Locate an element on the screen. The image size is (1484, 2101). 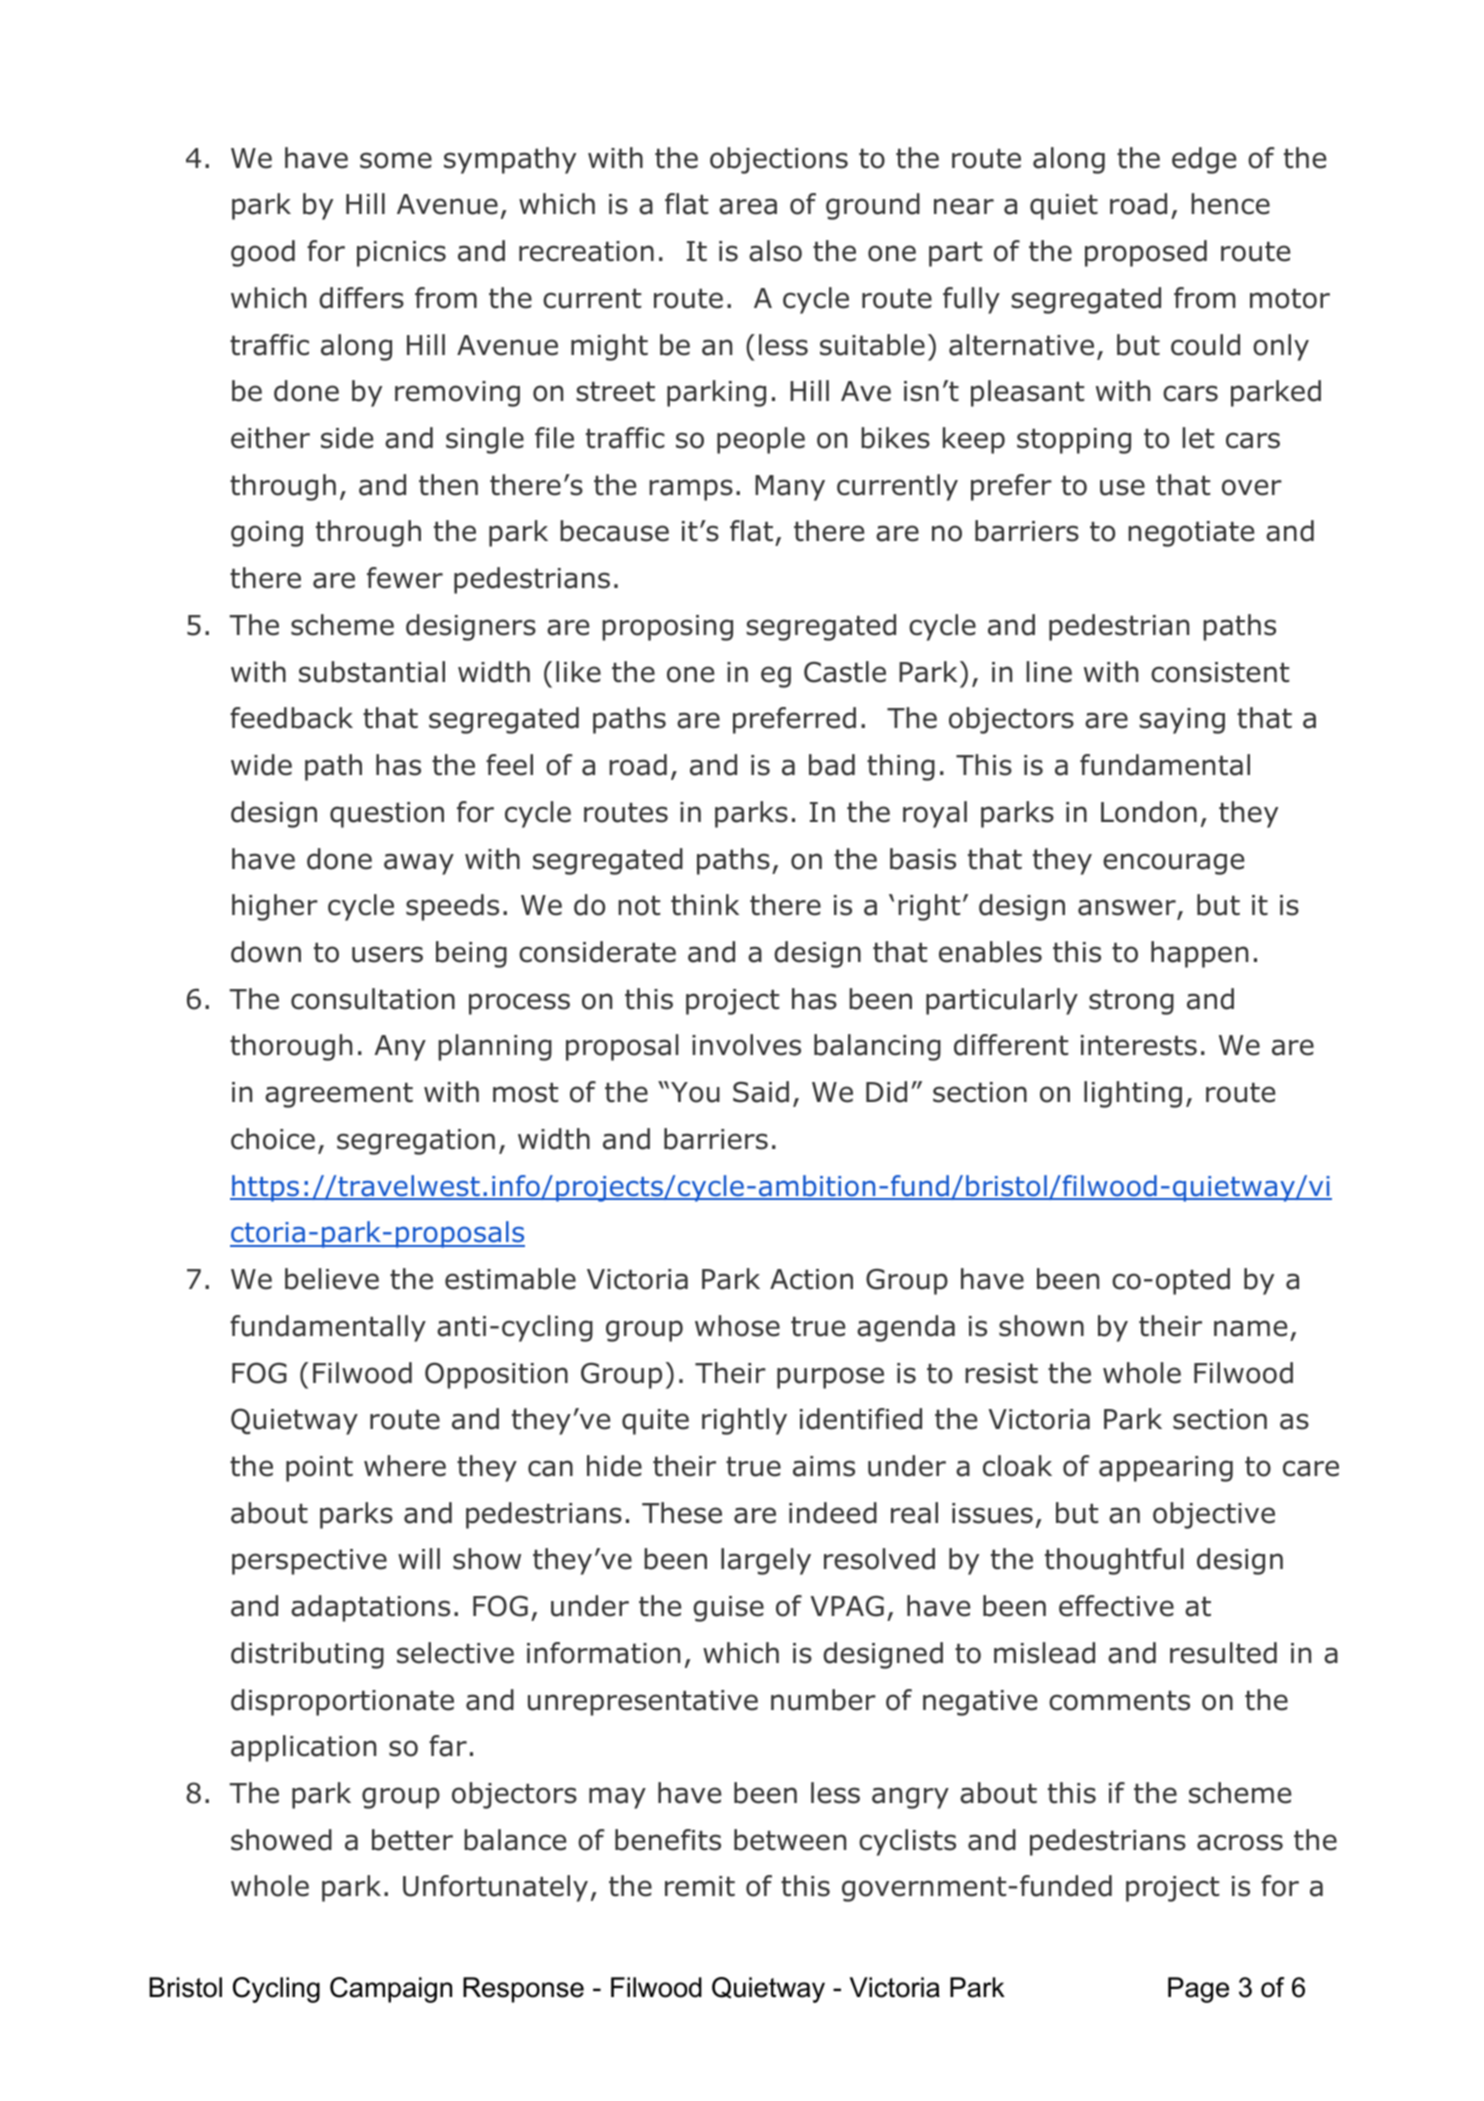
remit is located at coordinates (700, 1886).
